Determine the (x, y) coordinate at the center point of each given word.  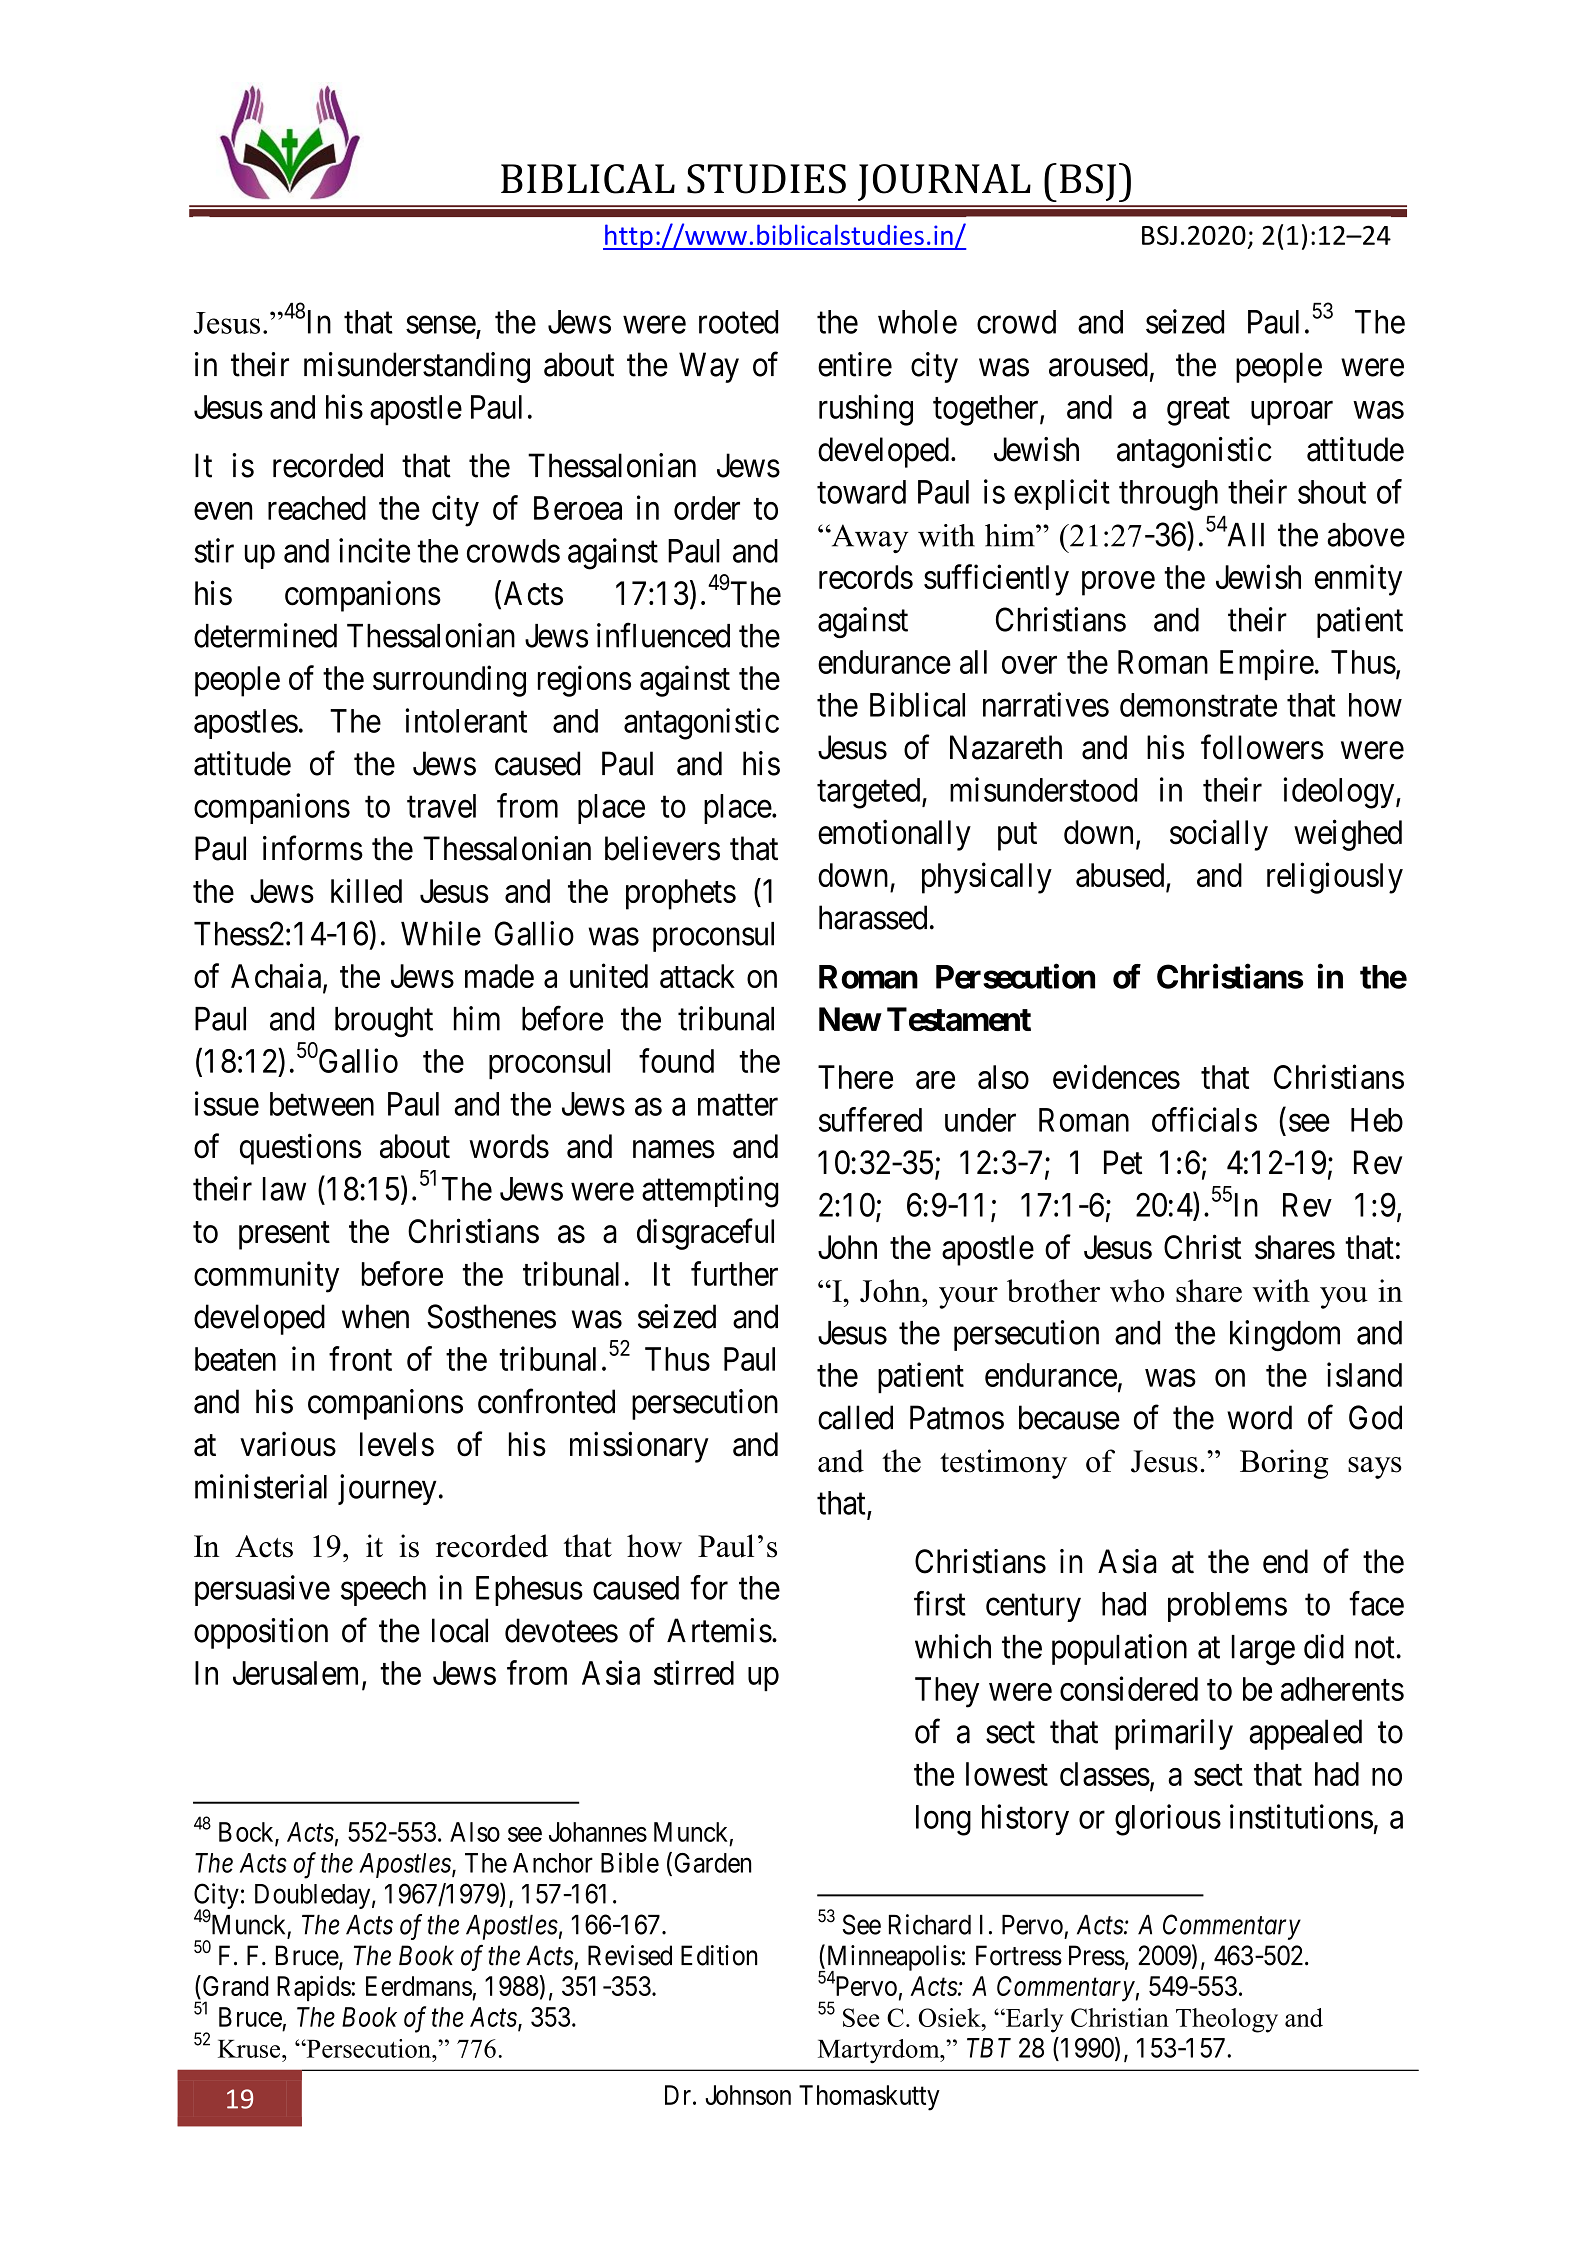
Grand (234, 1987)
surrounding (449, 681)
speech (383, 1591)
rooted (738, 322)
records (866, 577)
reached (317, 508)
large (1263, 1650)
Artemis (719, 1630)
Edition (719, 1955)
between (322, 1104)
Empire (1267, 664)
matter (738, 1105)
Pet (1123, 1162)
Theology (1227, 2020)
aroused (1098, 364)
